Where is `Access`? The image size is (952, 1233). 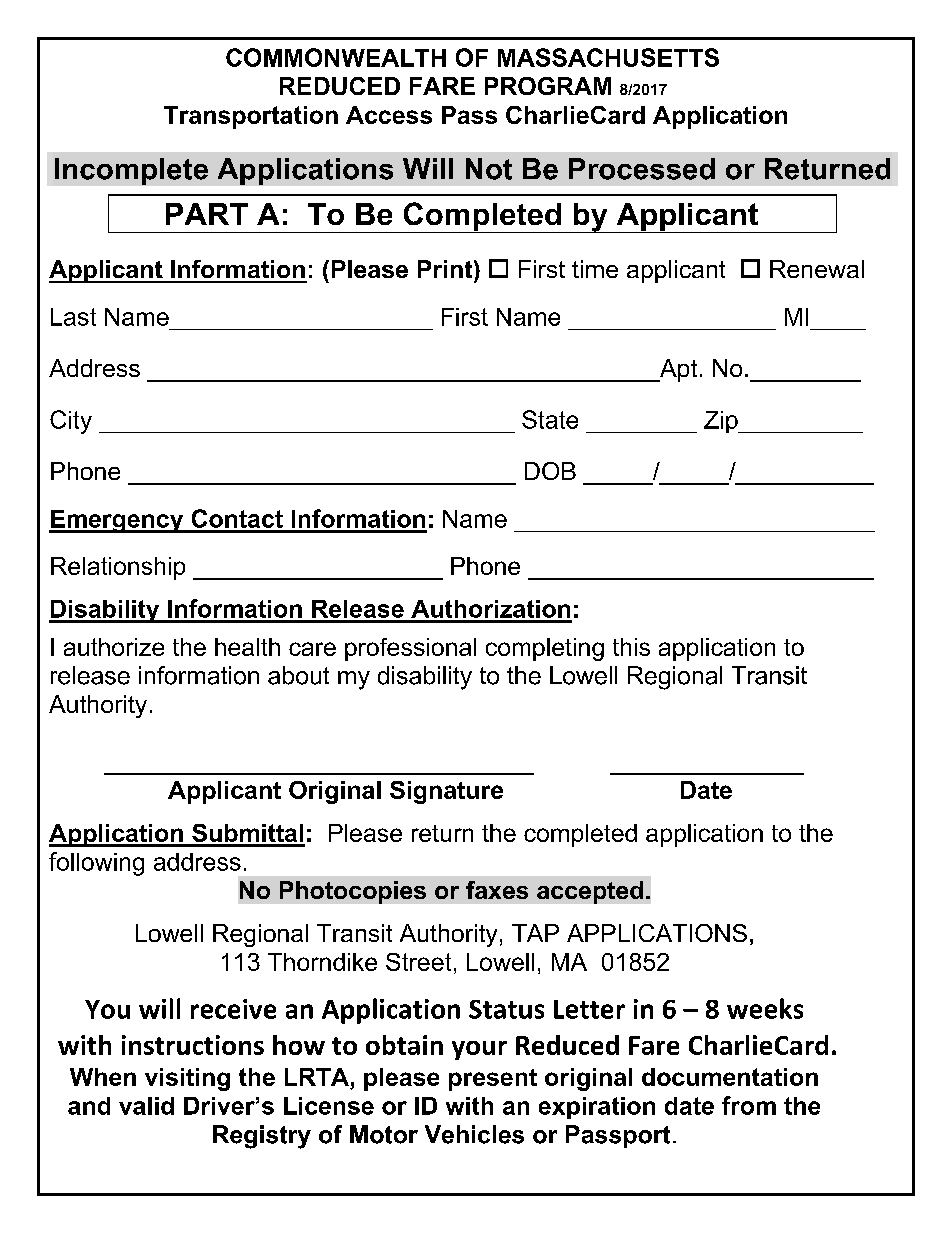 Access is located at coordinates (389, 115).
